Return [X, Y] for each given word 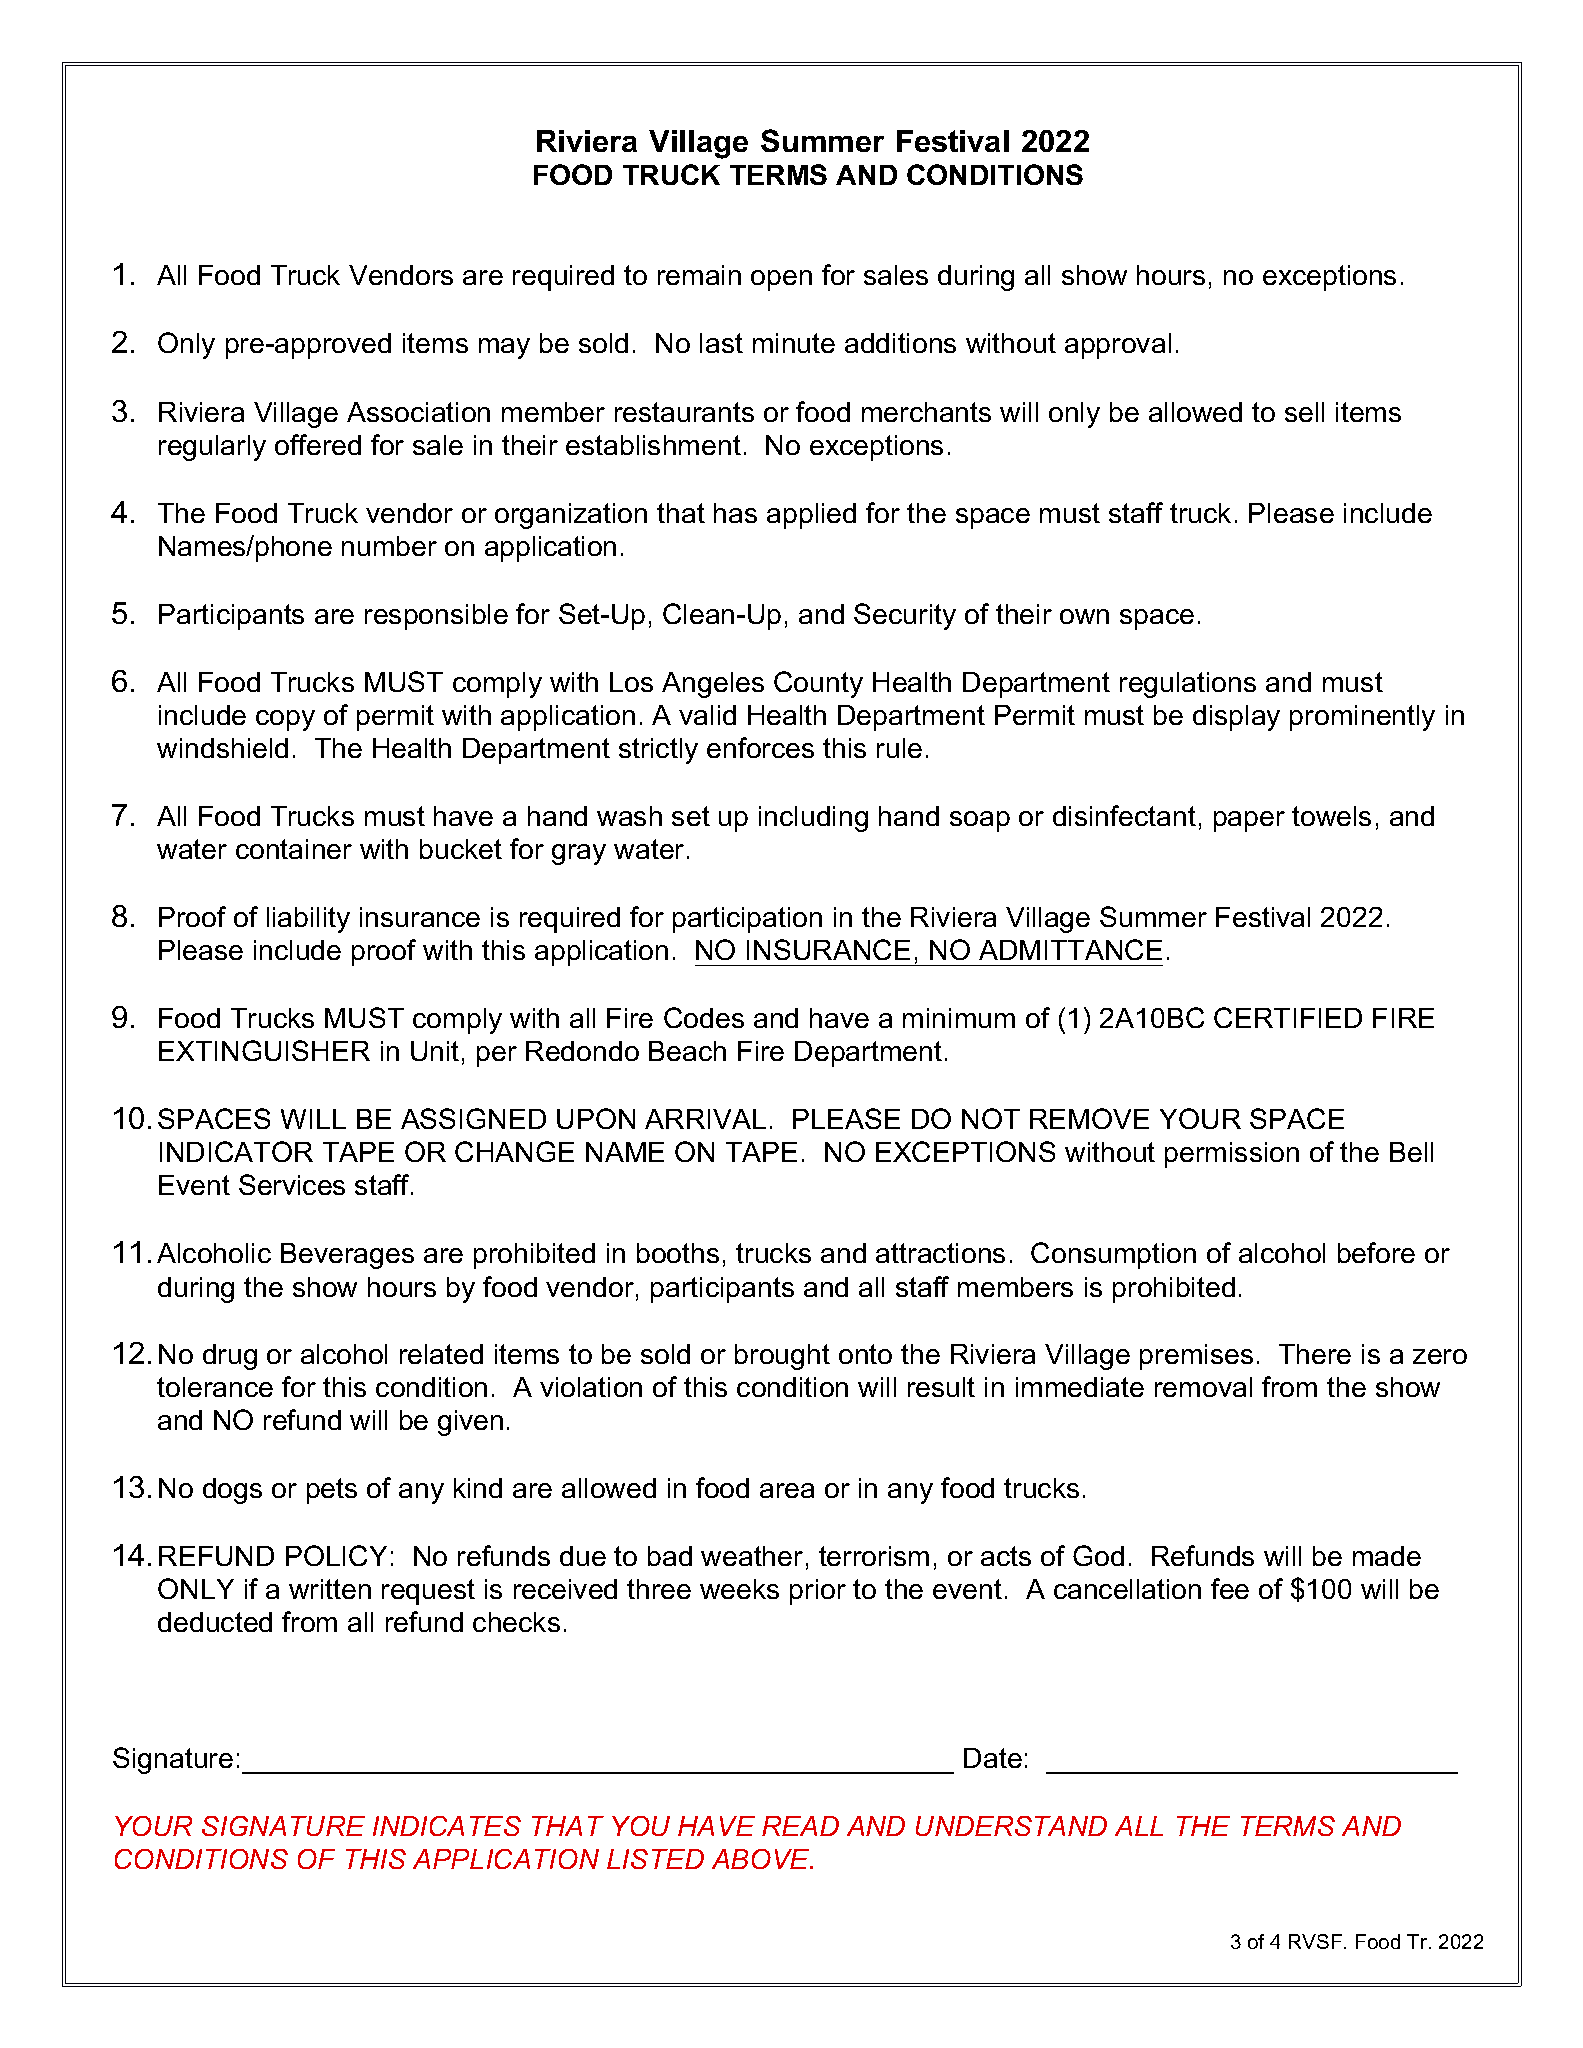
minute [794, 343]
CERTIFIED [1288, 1017]
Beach [687, 1051]
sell [1304, 412]
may [504, 348]
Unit [435, 1051]
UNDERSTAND [1011, 1826]
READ [800, 1826]
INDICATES [447, 1826]
